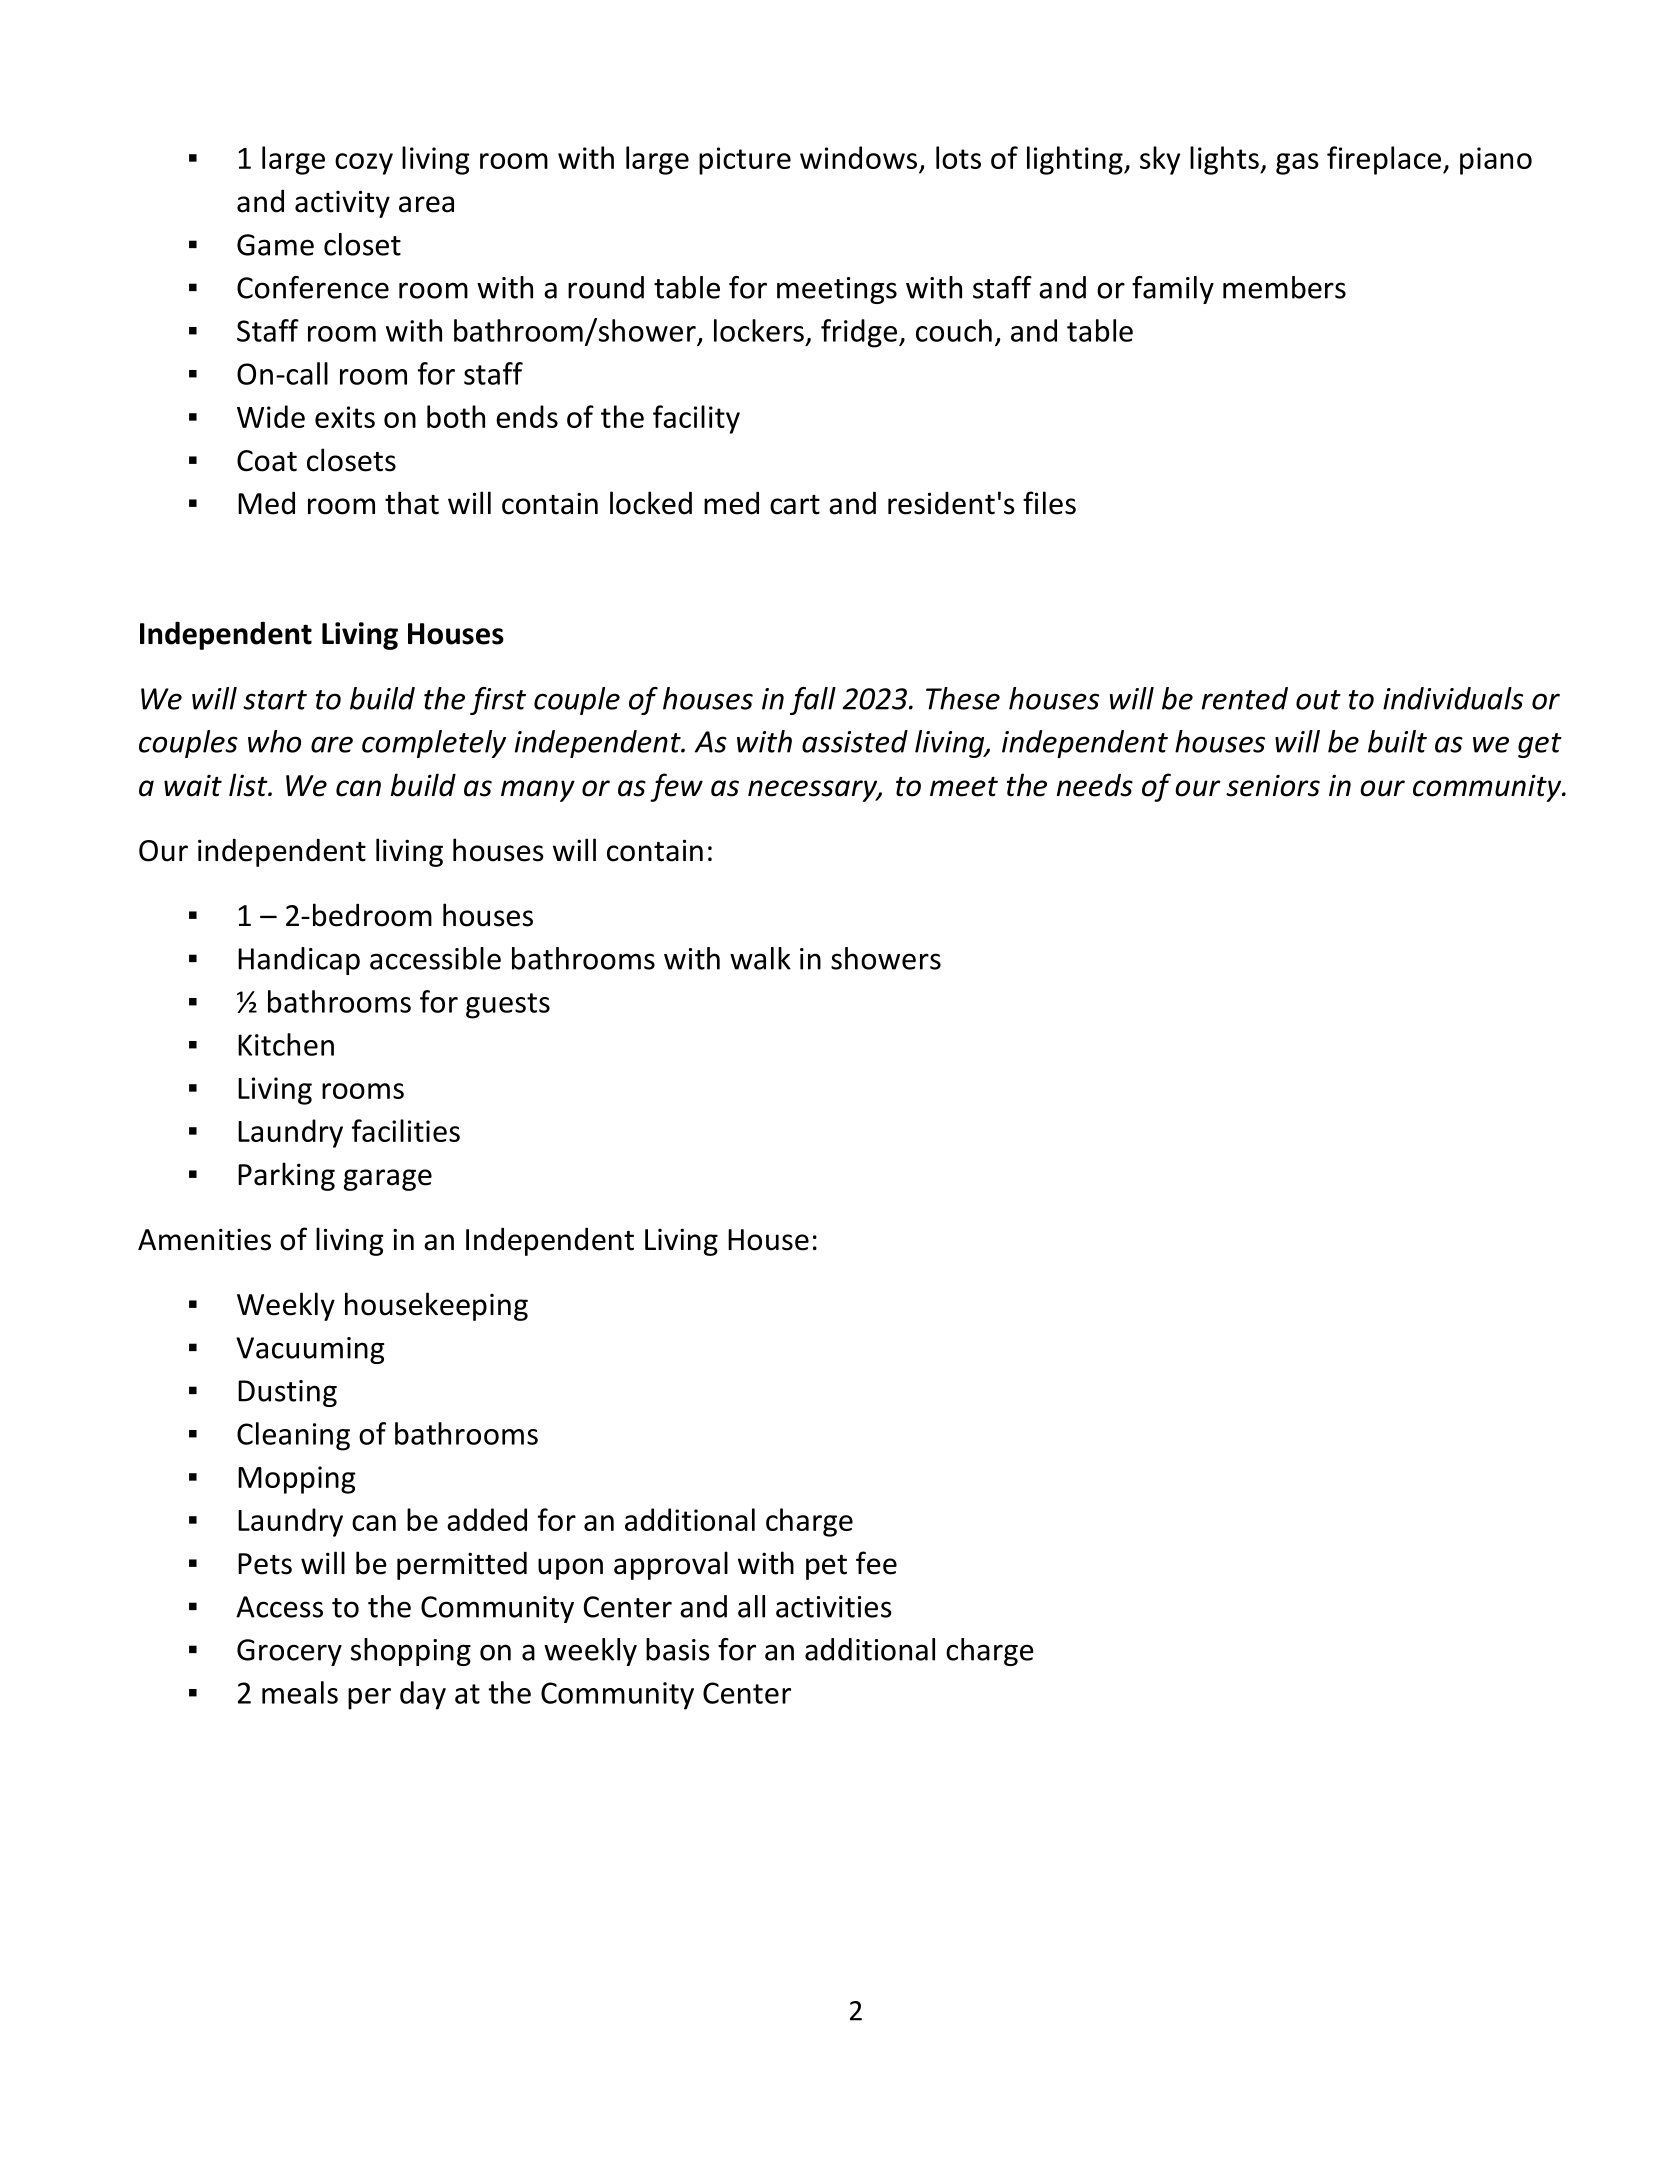 The width and height of the screenshot is (1672, 2163). Describe the element at coordinates (860, 159) in the screenshot. I see `windows` at that location.
